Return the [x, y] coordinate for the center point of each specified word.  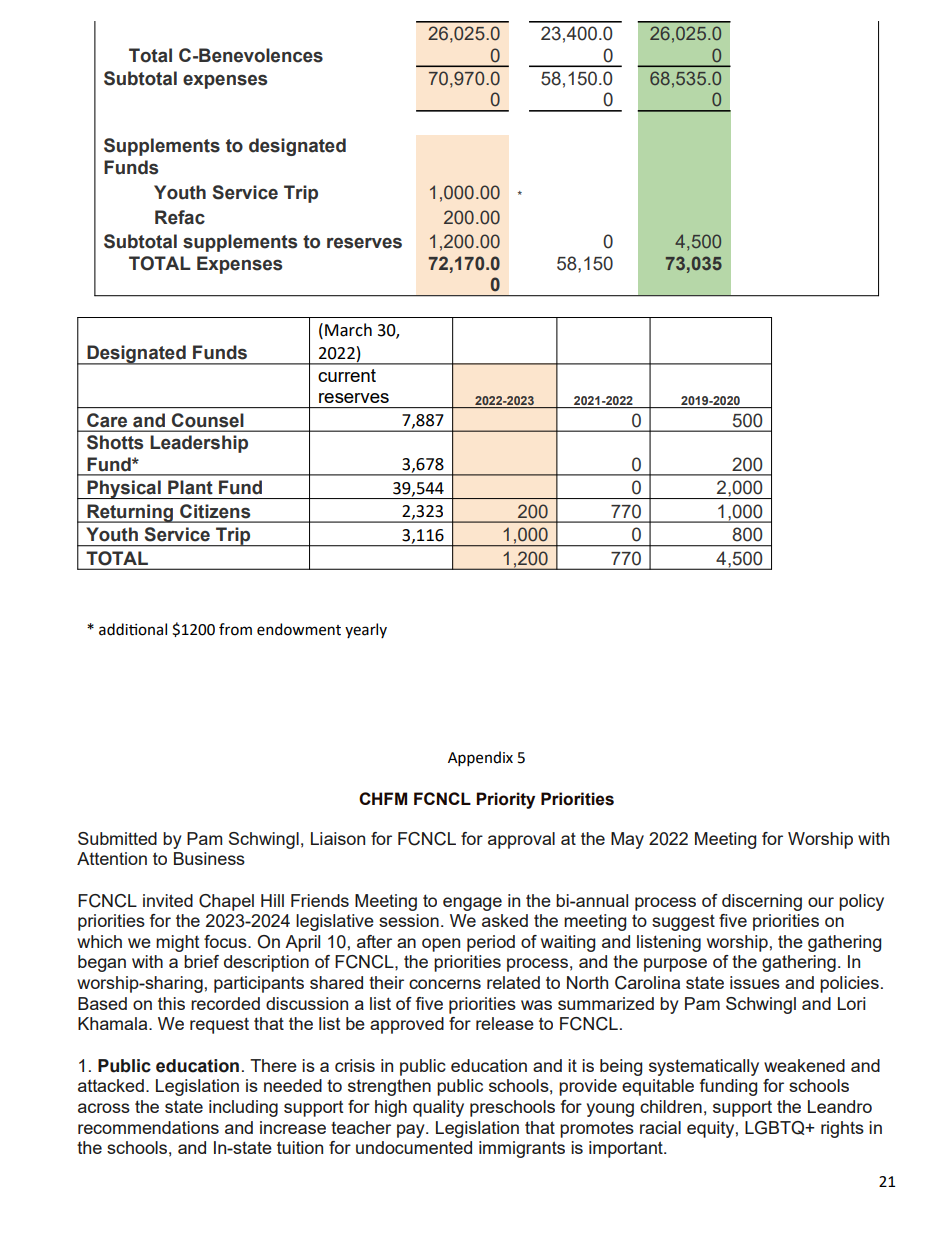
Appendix [480, 758]
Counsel [207, 420]
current [347, 375]
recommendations [148, 1127]
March [348, 330]
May [627, 840]
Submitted [117, 838]
